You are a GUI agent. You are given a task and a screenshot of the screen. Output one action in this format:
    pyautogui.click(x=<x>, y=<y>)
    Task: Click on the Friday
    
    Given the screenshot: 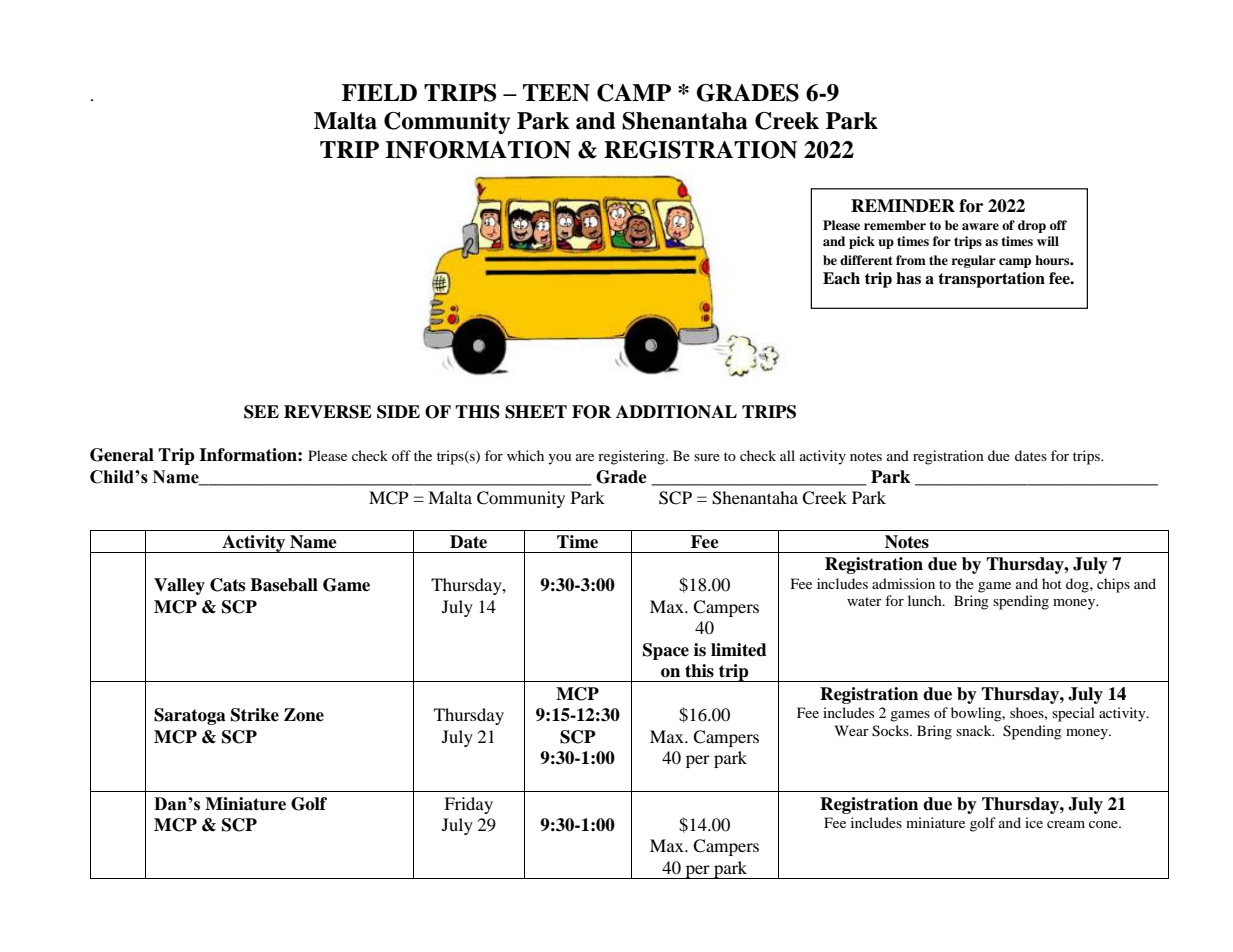 What is the action you would take?
    pyautogui.click(x=468, y=805)
